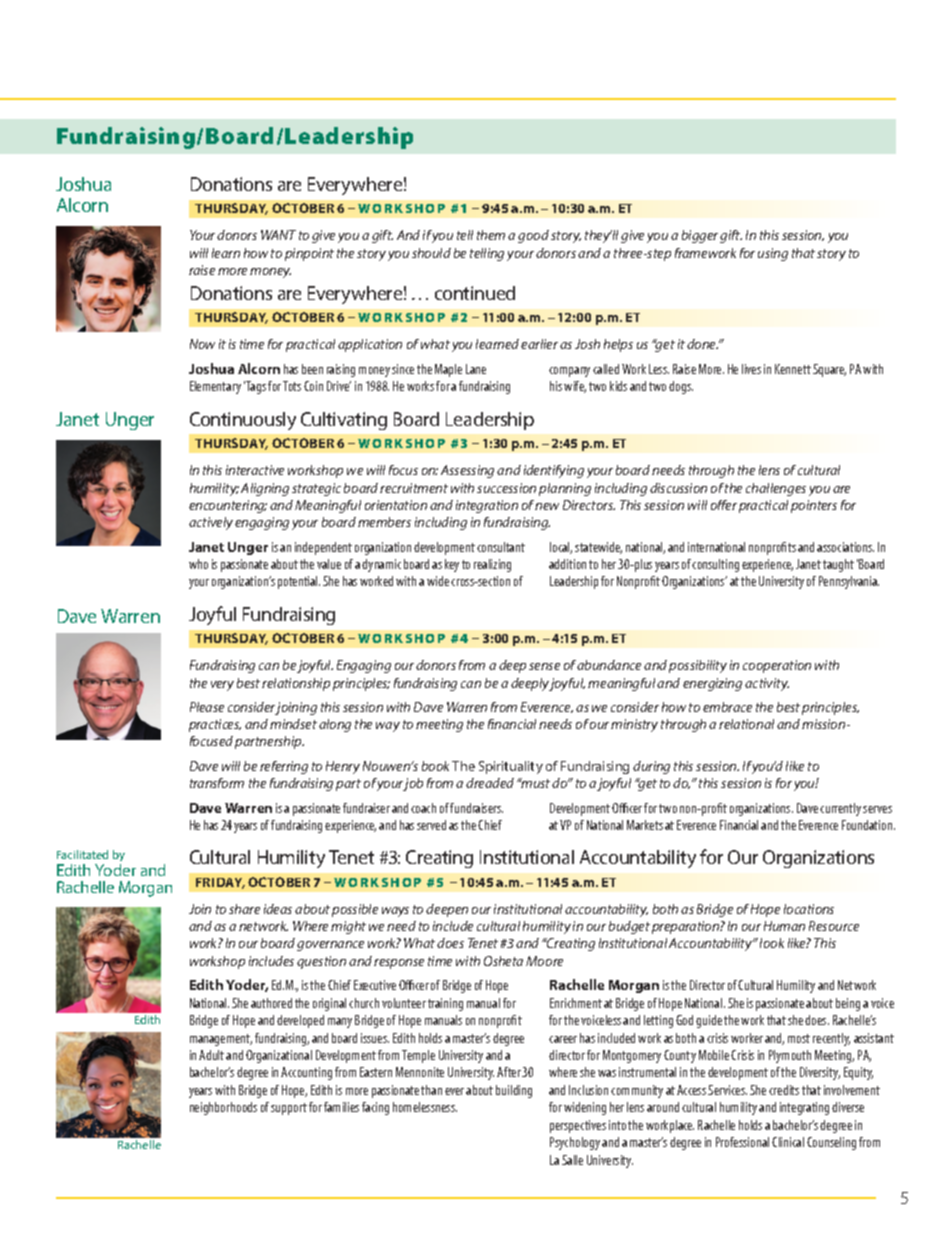 The height and width of the page is (1233, 952). What do you see at coordinates (492, 565) in the page?
I see `realizing` at bounding box center [492, 565].
